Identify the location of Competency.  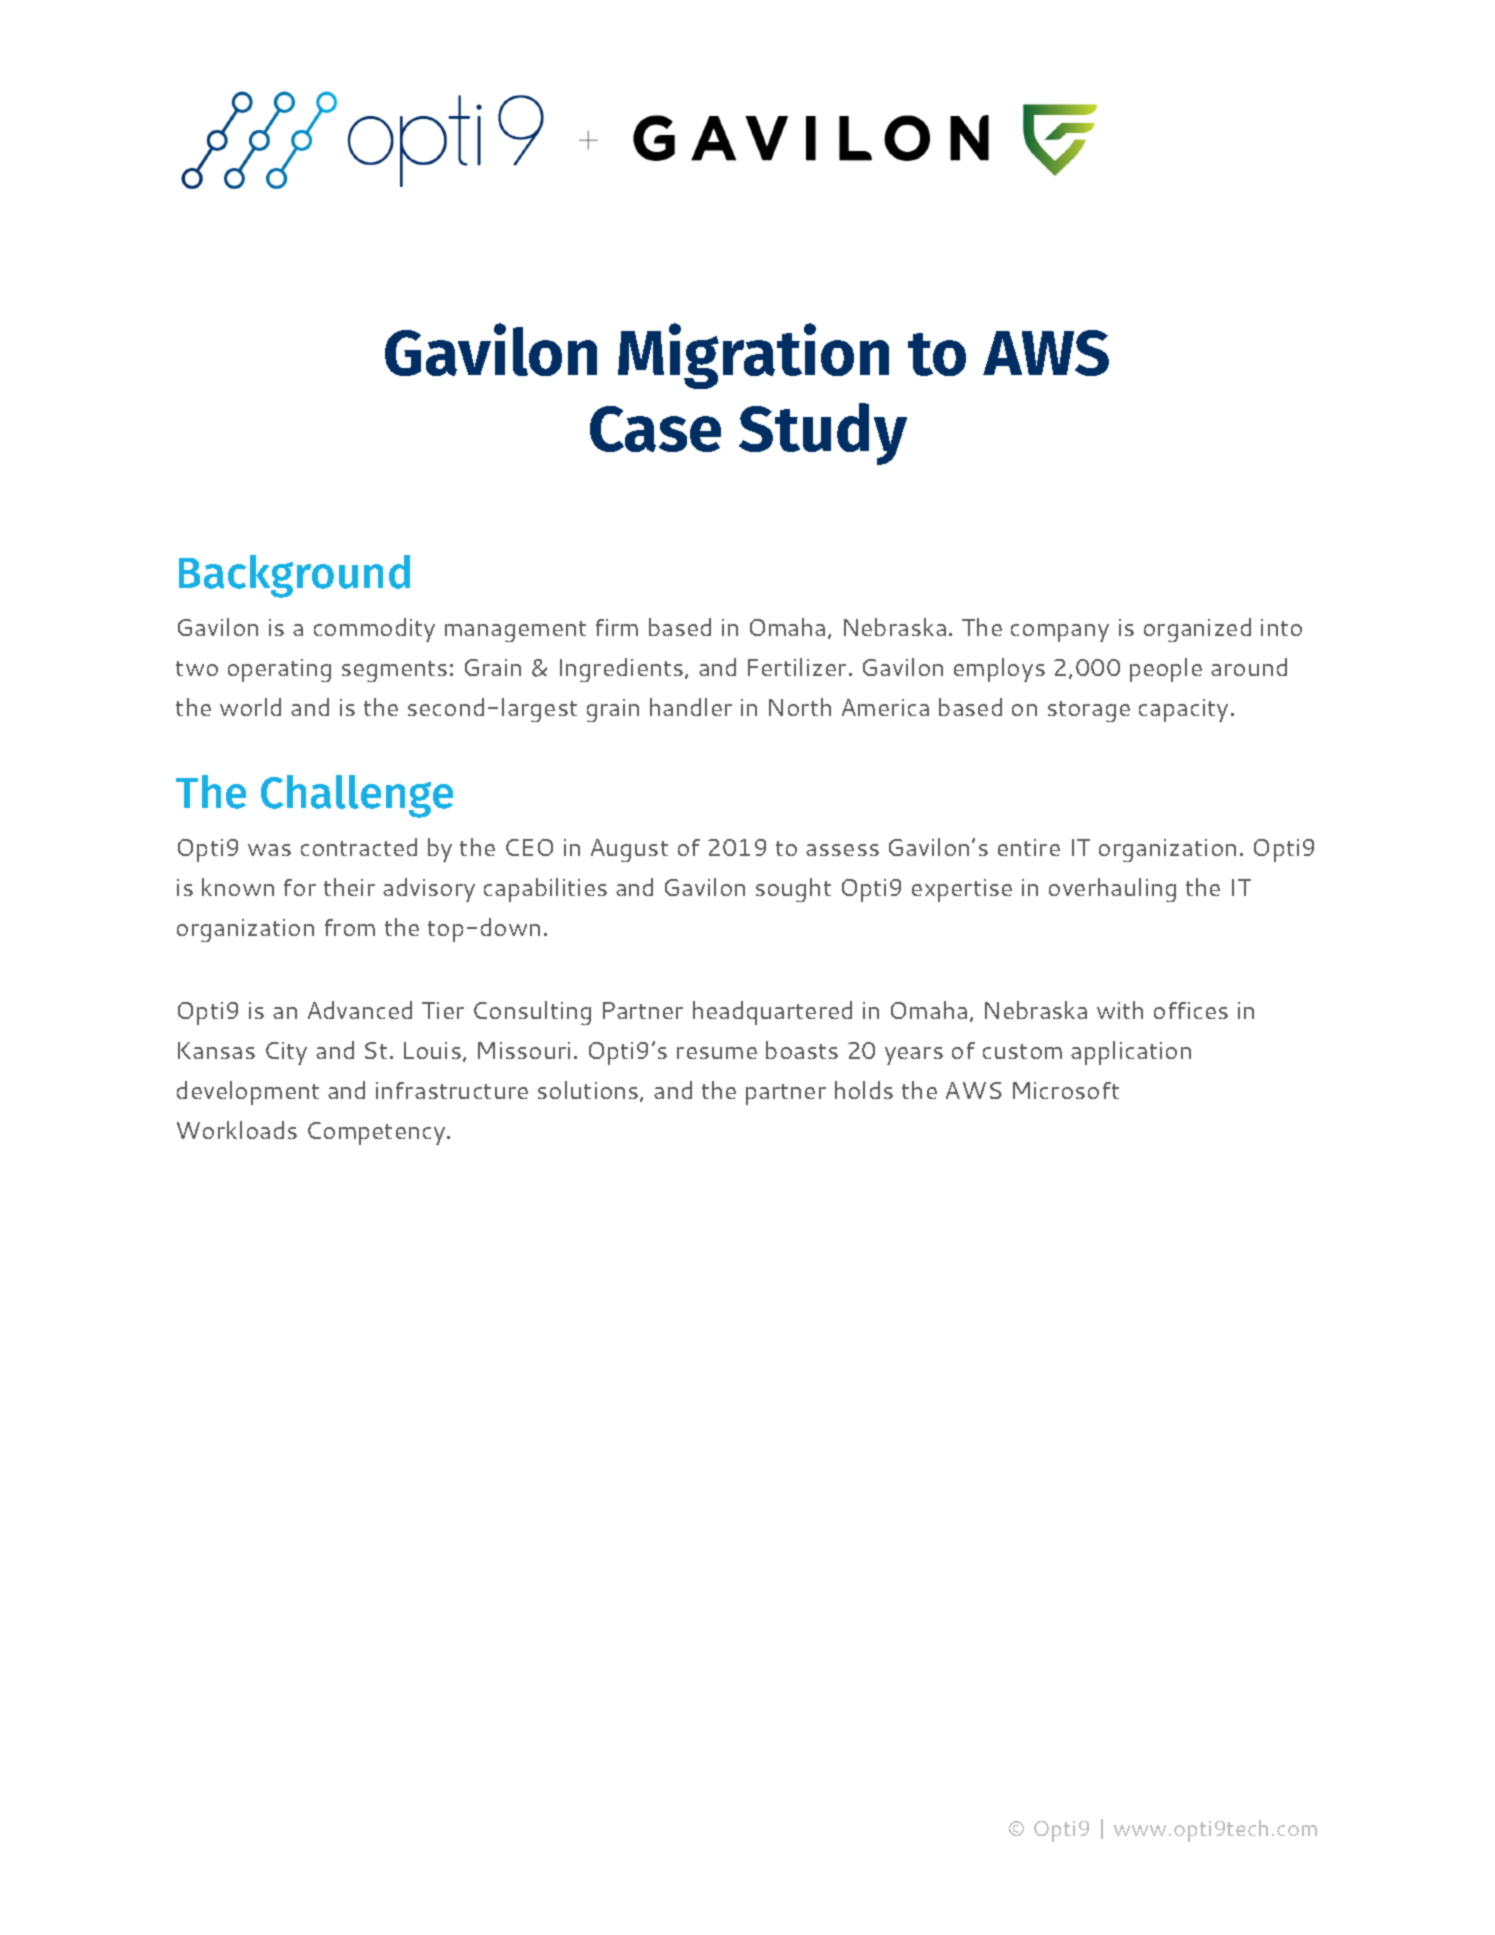
(378, 1133).
